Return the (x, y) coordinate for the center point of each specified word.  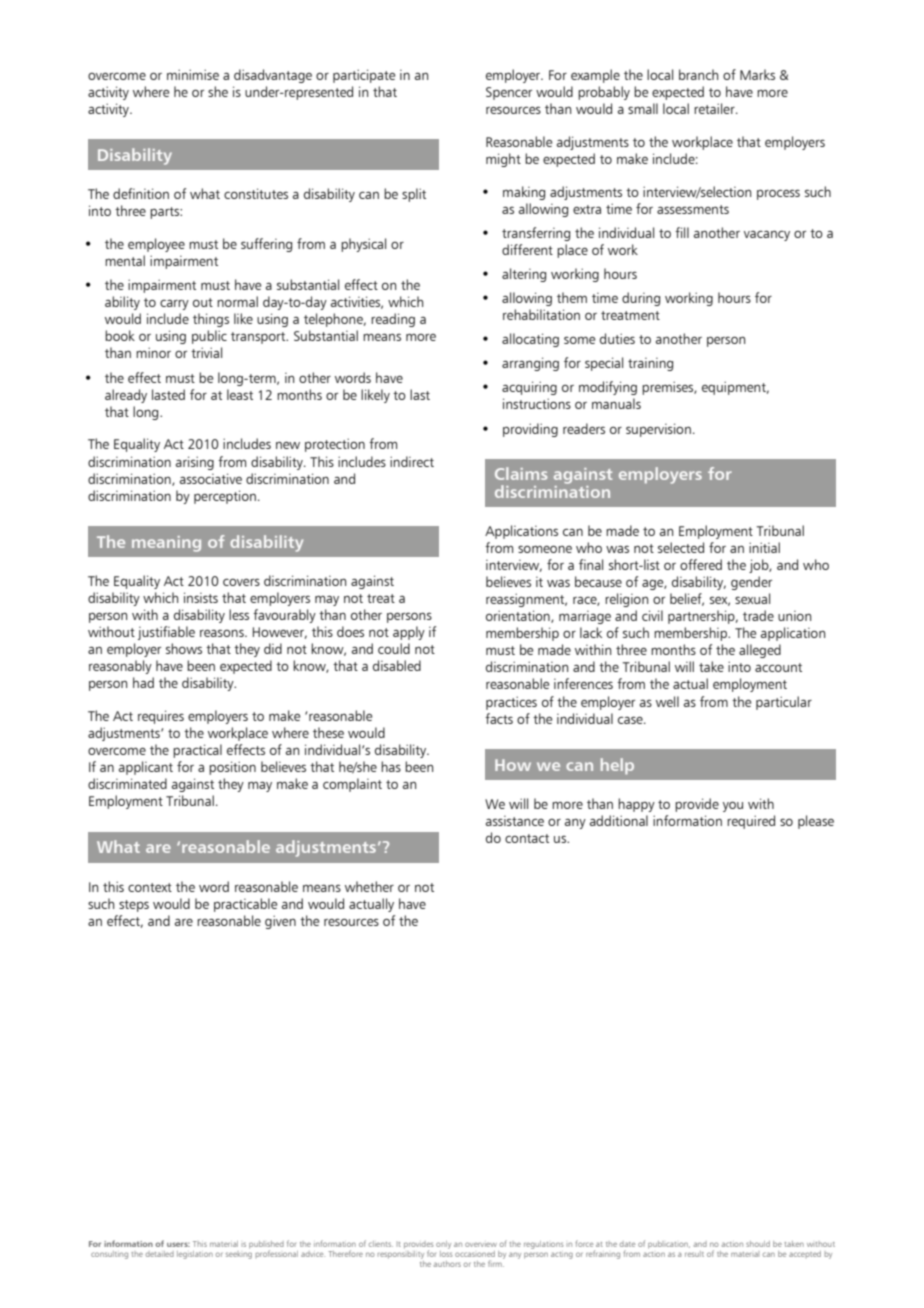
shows (184, 648)
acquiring (529, 388)
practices (511, 703)
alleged (760, 651)
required (751, 822)
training (650, 364)
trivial (206, 352)
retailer (715, 108)
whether (369, 886)
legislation (195, 1255)
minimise (193, 74)
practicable (245, 905)
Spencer (509, 93)
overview (481, 1244)
